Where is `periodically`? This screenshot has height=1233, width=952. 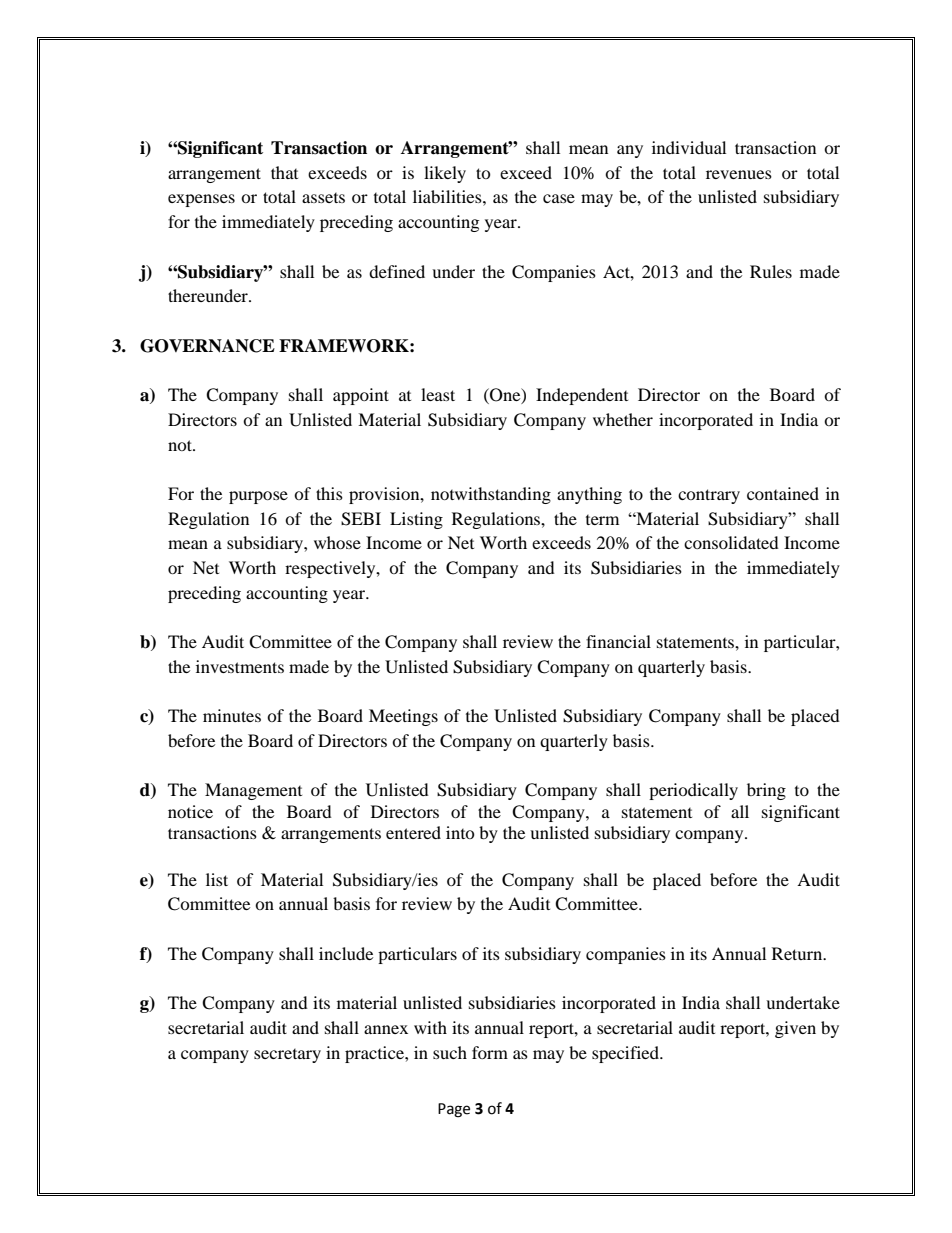
periodically is located at coordinates (693, 791).
